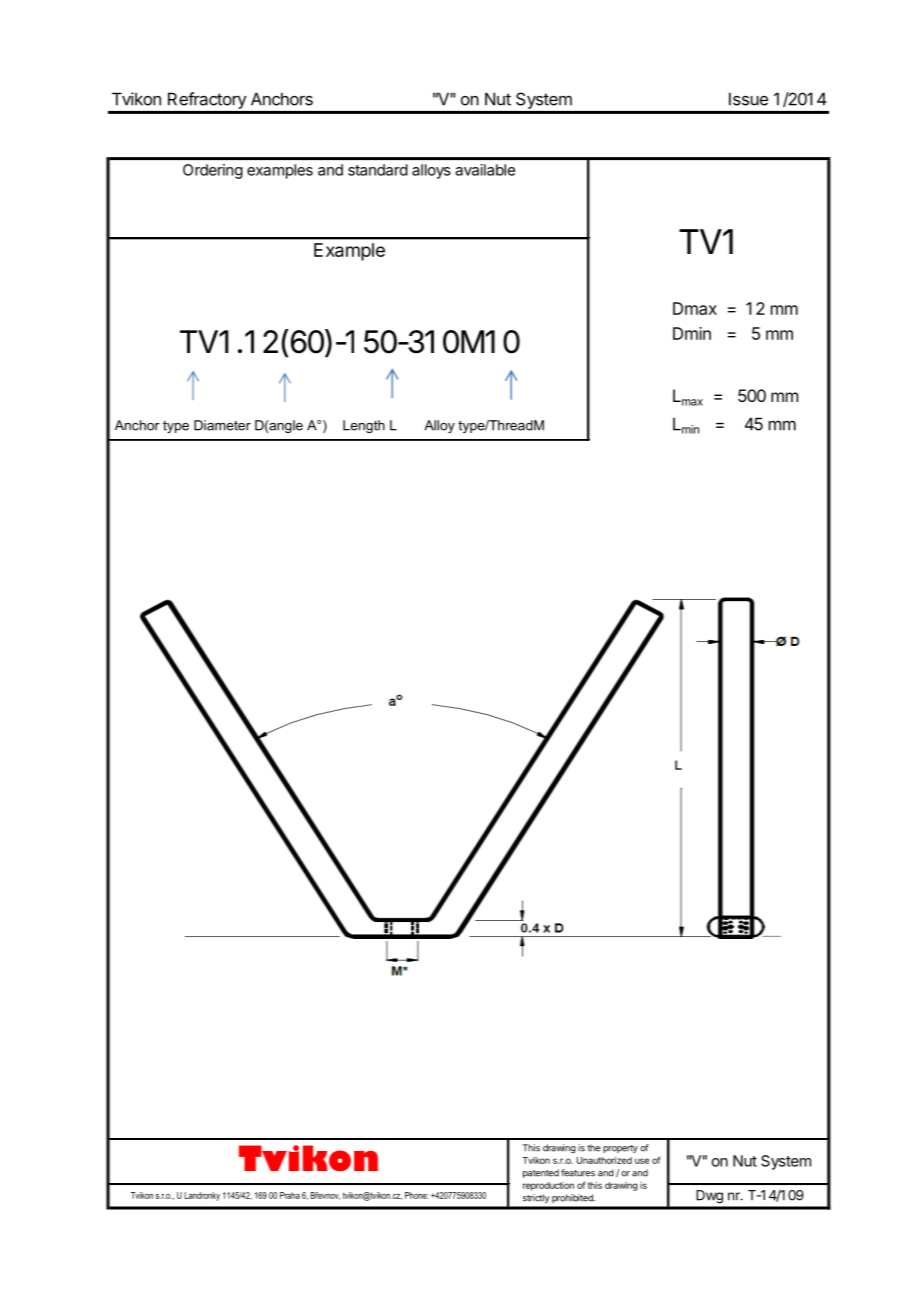 This screenshot has width=924, height=1307. I want to click on Praha, so click(290, 1195).
